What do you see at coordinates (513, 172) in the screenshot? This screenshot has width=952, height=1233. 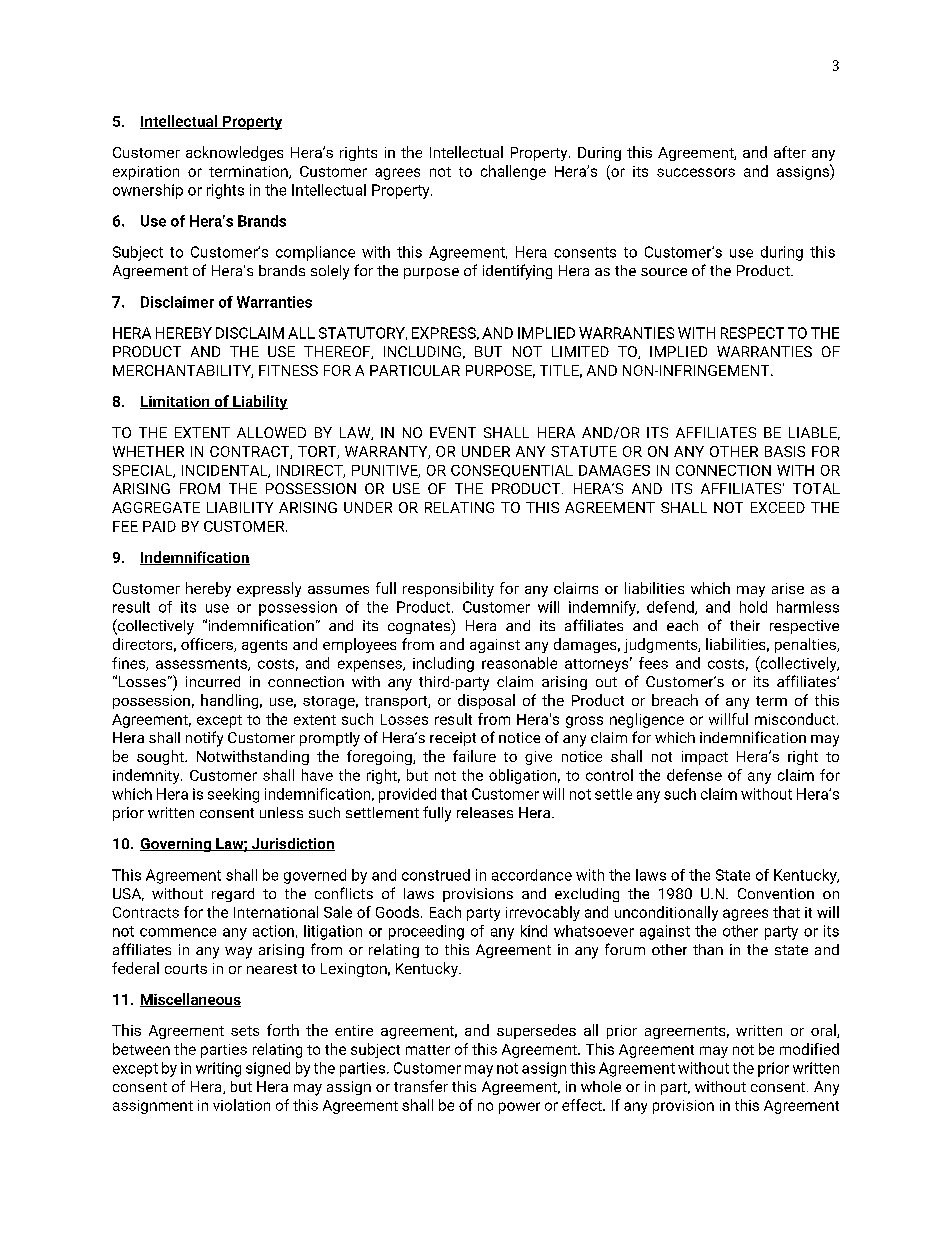 I see `challenge` at bounding box center [513, 172].
